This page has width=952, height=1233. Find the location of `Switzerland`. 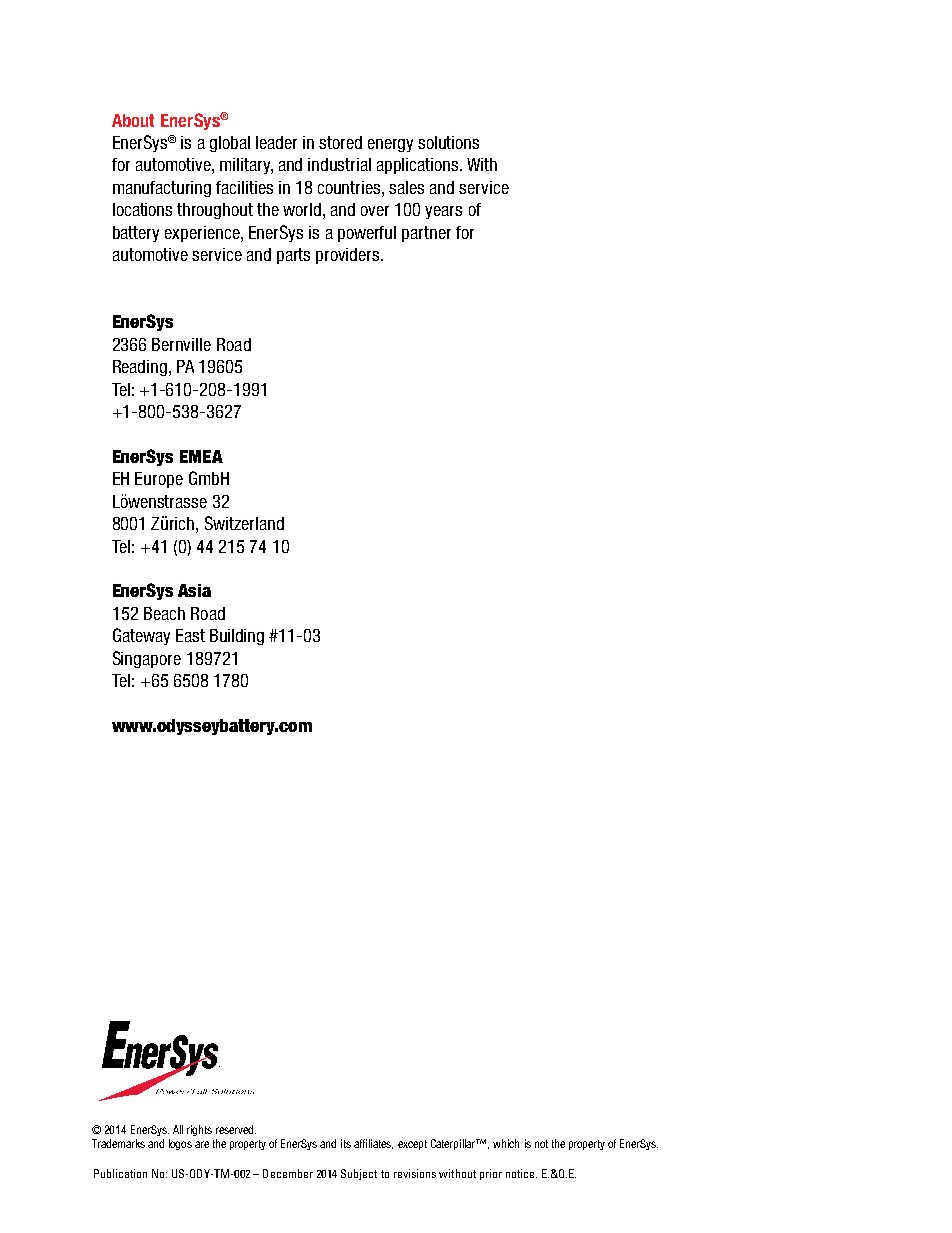

Switzerland is located at coordinates (244, 523).
